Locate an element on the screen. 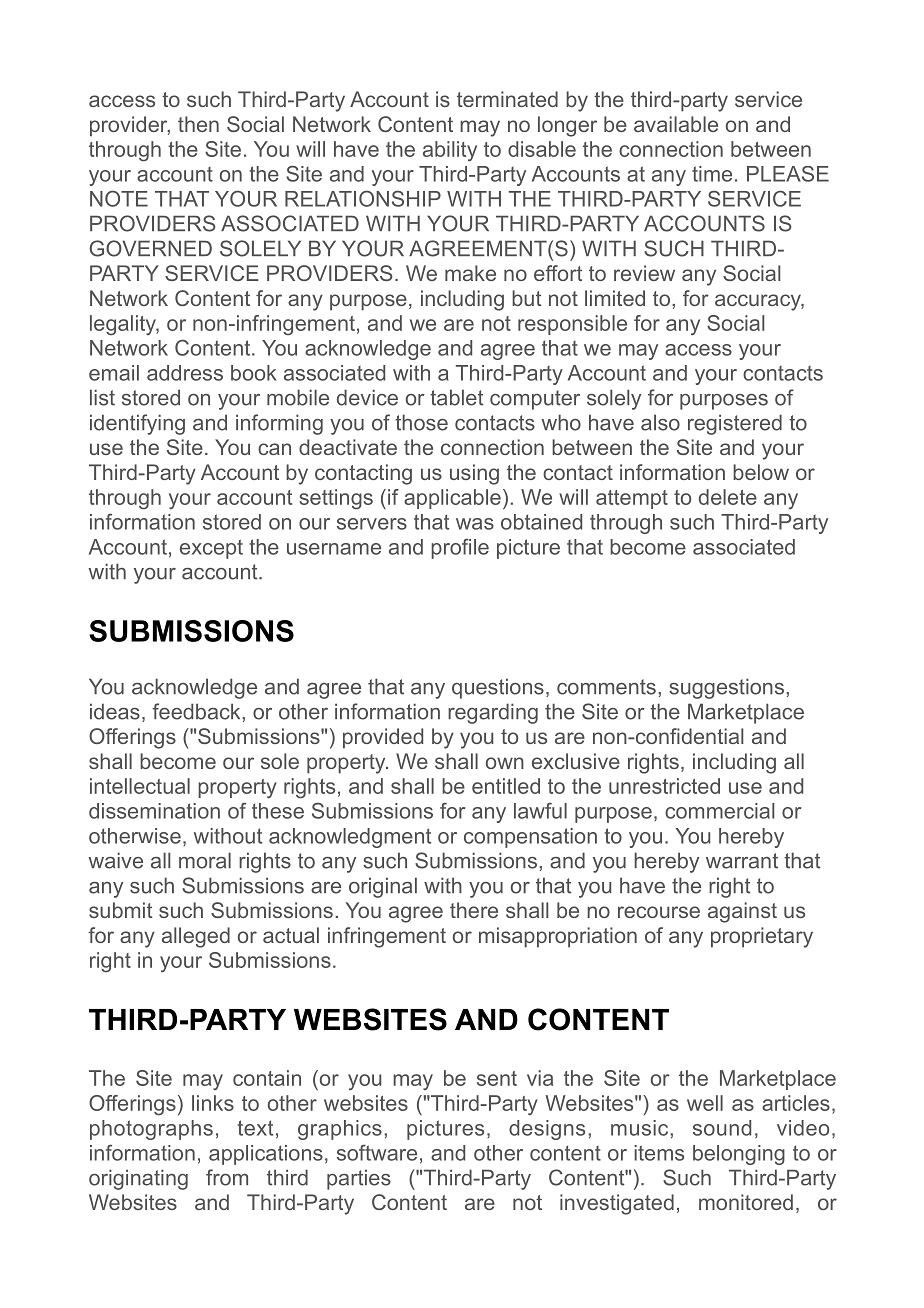 The height and width of the screenshot is (1308, 924). unrestricted is located at coordinates (664, 786).
